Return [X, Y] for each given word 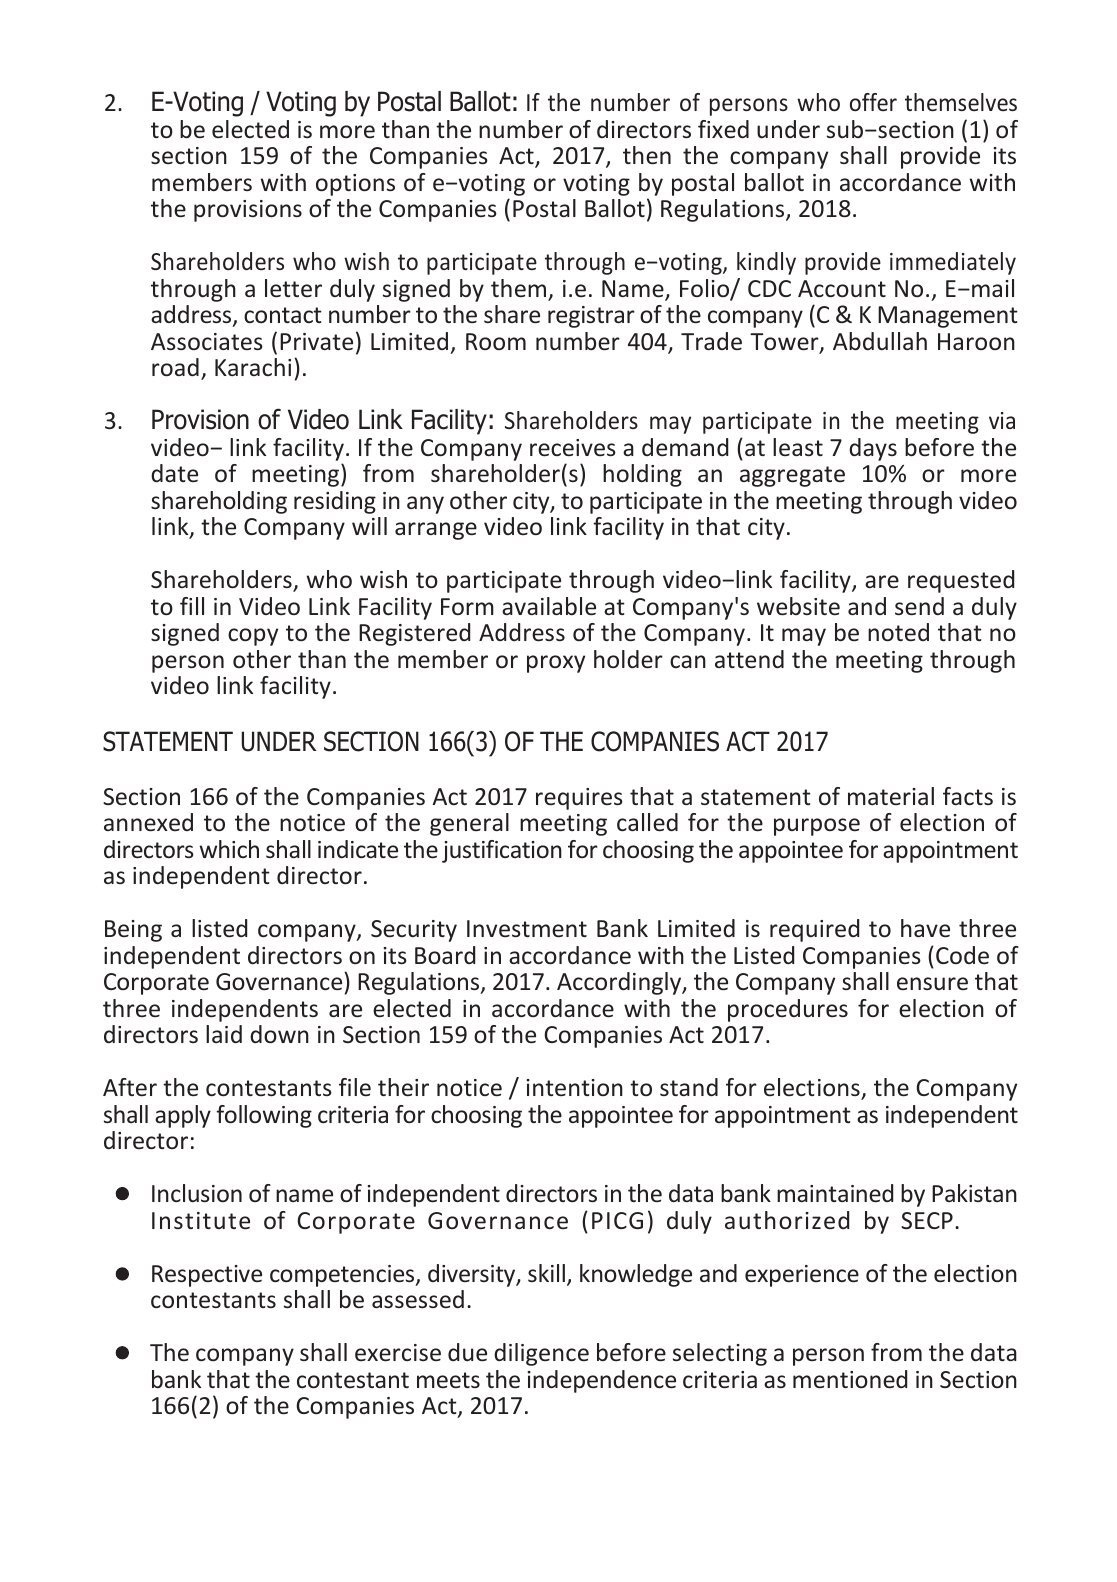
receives [573, 447]
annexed [148, 822]
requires [579, 799]
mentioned [850, 1379]
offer [873, 102]
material [891, 796]
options [355, 185]
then [647, 155]
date [174, 473]
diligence [541, 1354]
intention [574, 1087]
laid [224, 1034]
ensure [932, 983]
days [873, 449]
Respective [207, 1276]
